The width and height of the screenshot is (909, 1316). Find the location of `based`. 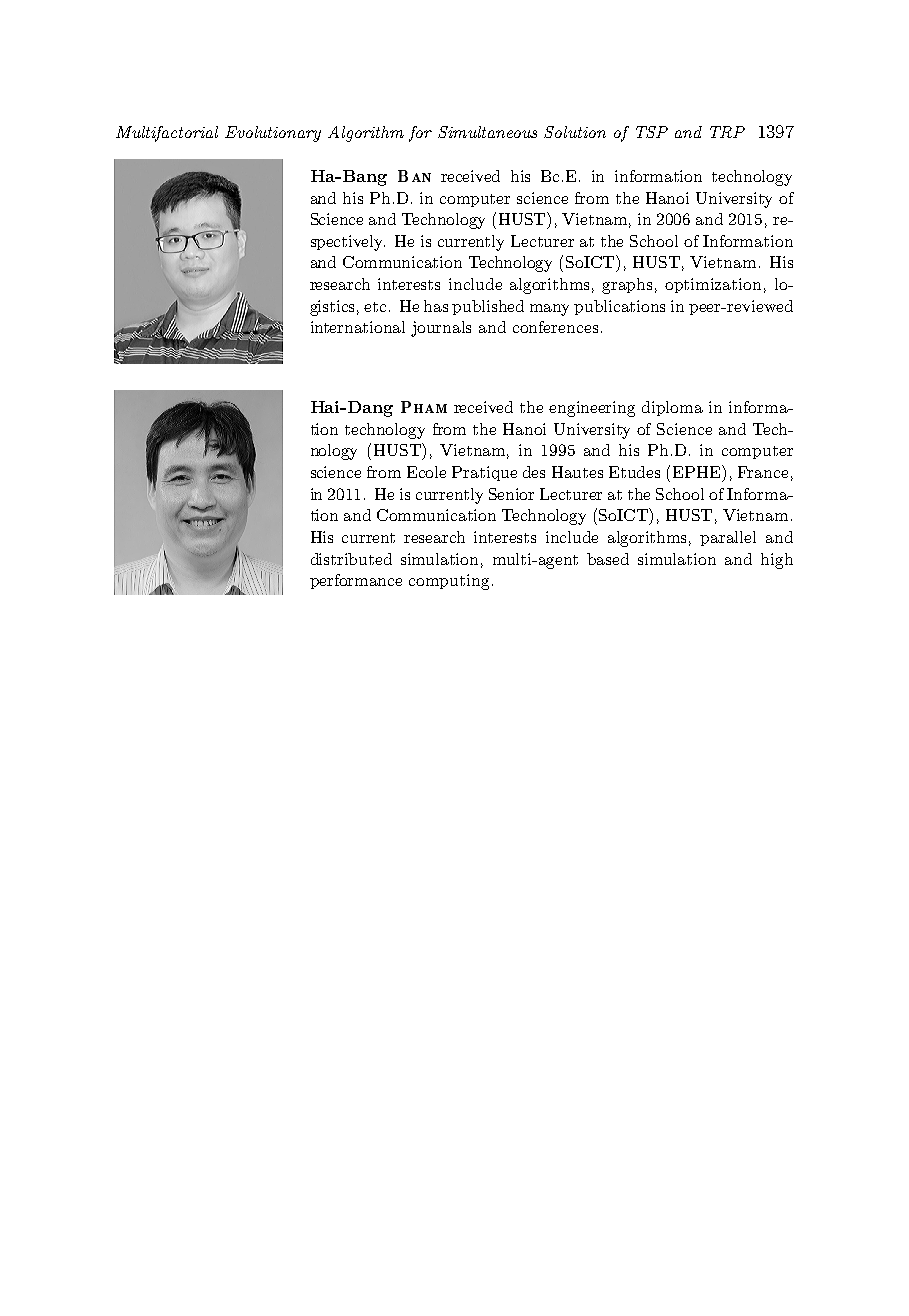

based is located at coordinates (608, 559).
